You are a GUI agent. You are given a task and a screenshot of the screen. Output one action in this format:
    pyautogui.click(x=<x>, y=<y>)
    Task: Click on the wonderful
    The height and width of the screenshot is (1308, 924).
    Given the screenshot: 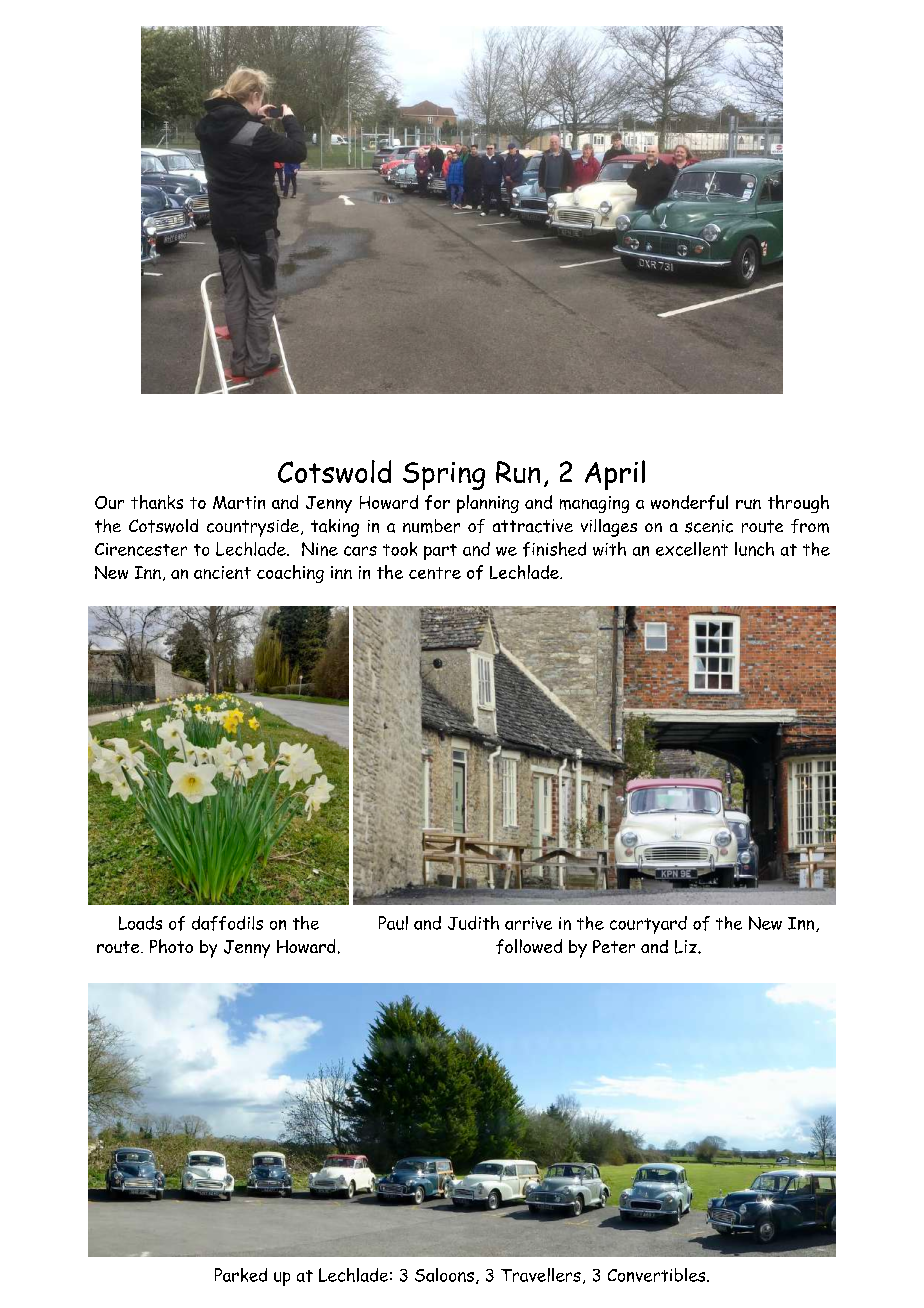 What is the action you would take?
    pyautogui.click(x=689, y=502)
